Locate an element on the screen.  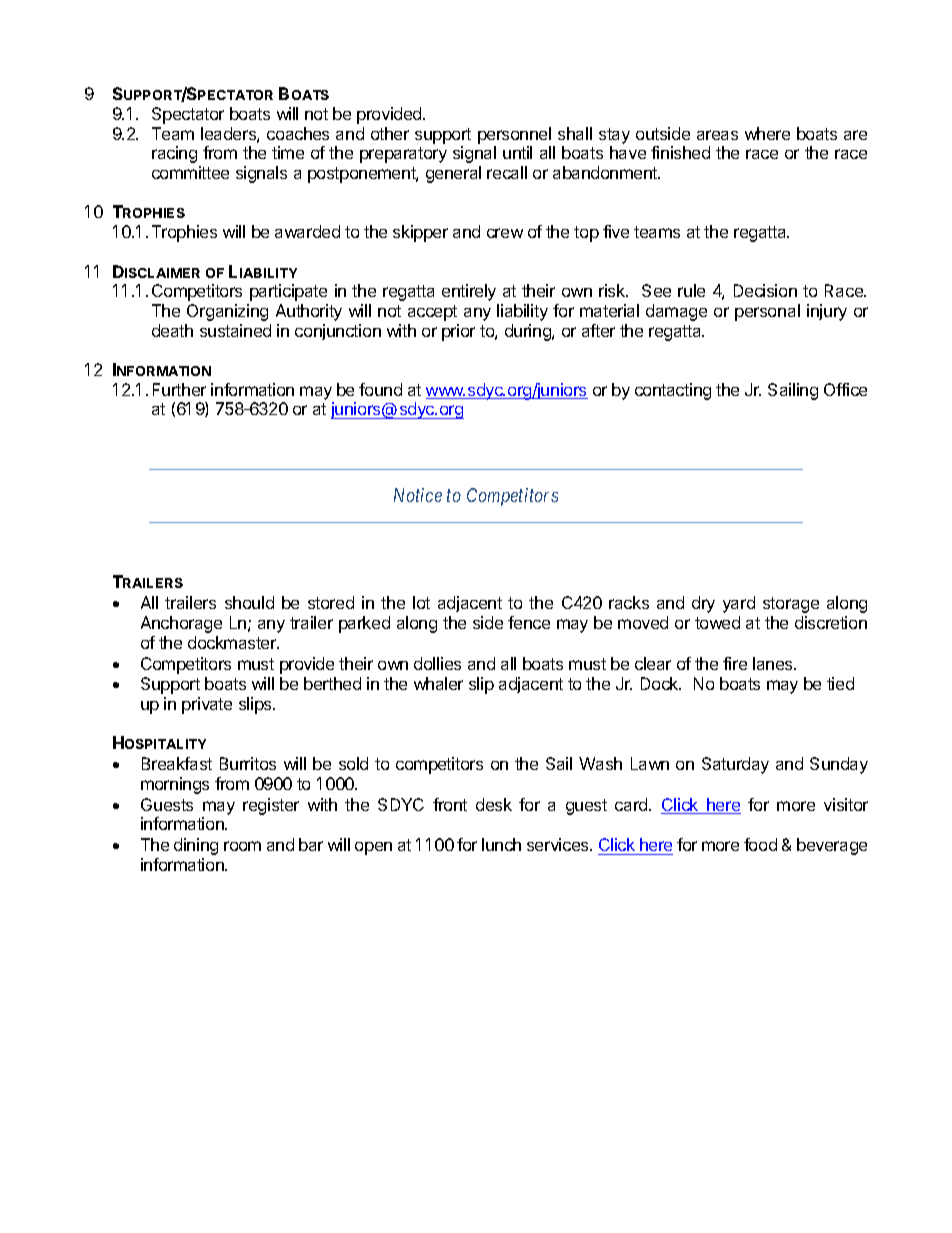
food is located at coordinates (760, 844).
